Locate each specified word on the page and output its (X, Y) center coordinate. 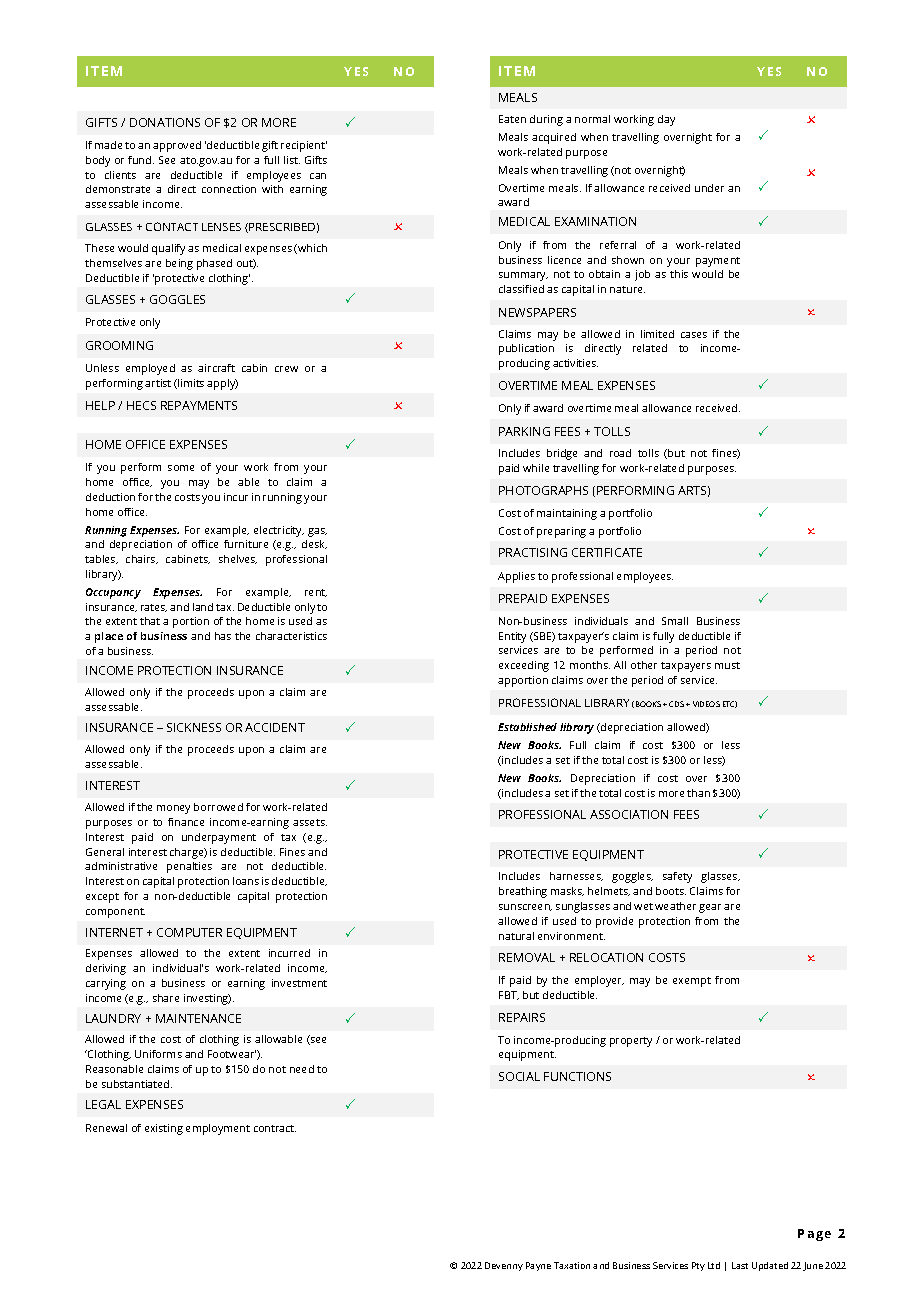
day (666, 120)
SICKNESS (194, 727)
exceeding (524, 666)
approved (177, 146)
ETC (730, 704)
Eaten (512, 119)
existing (164, 1129)
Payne (538, 1266)
